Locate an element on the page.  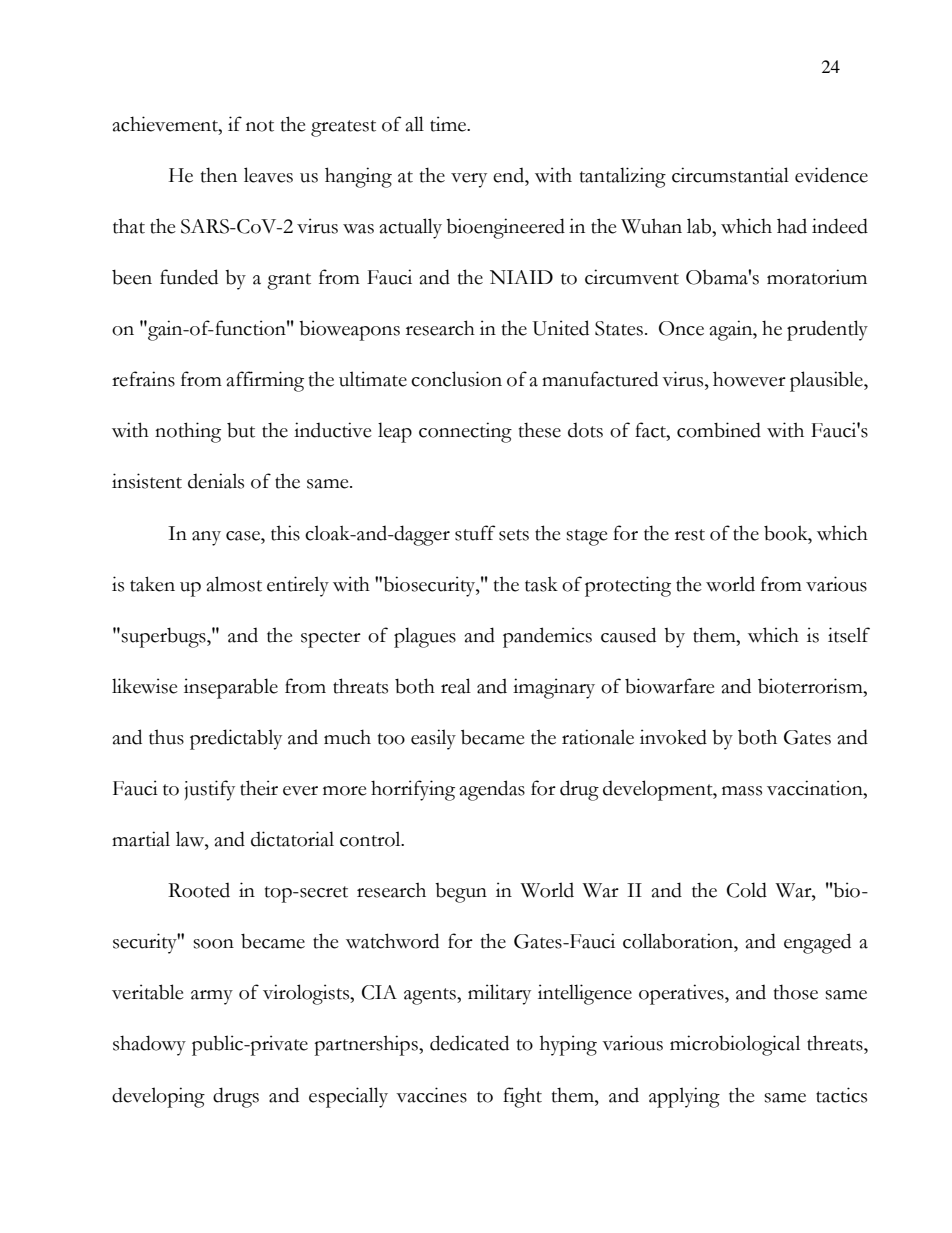
mass is located at coordinates (742, 791).
